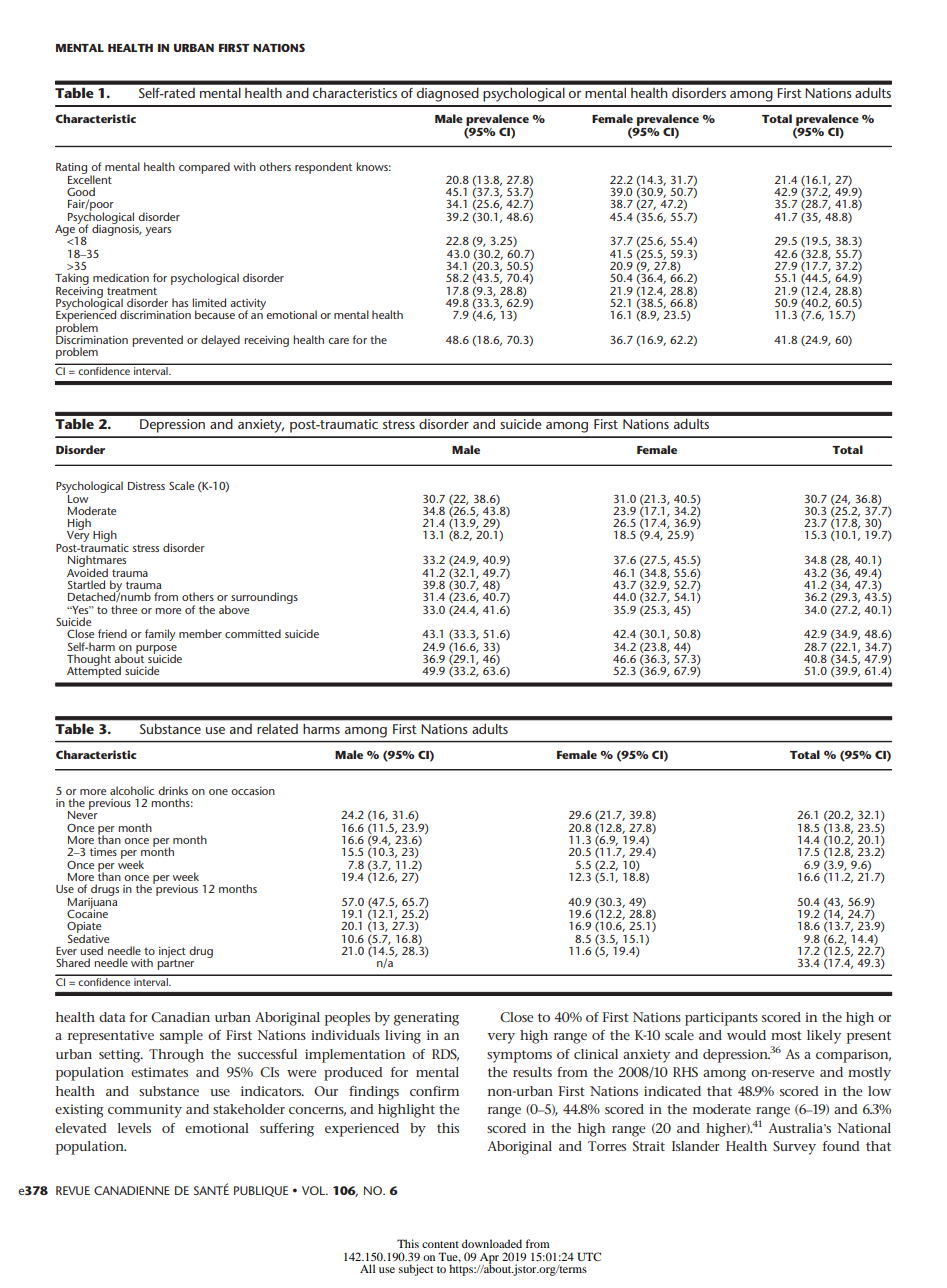 The height and width of the document is (1288, 947). I want to click on respondent, so click(323, 168).
